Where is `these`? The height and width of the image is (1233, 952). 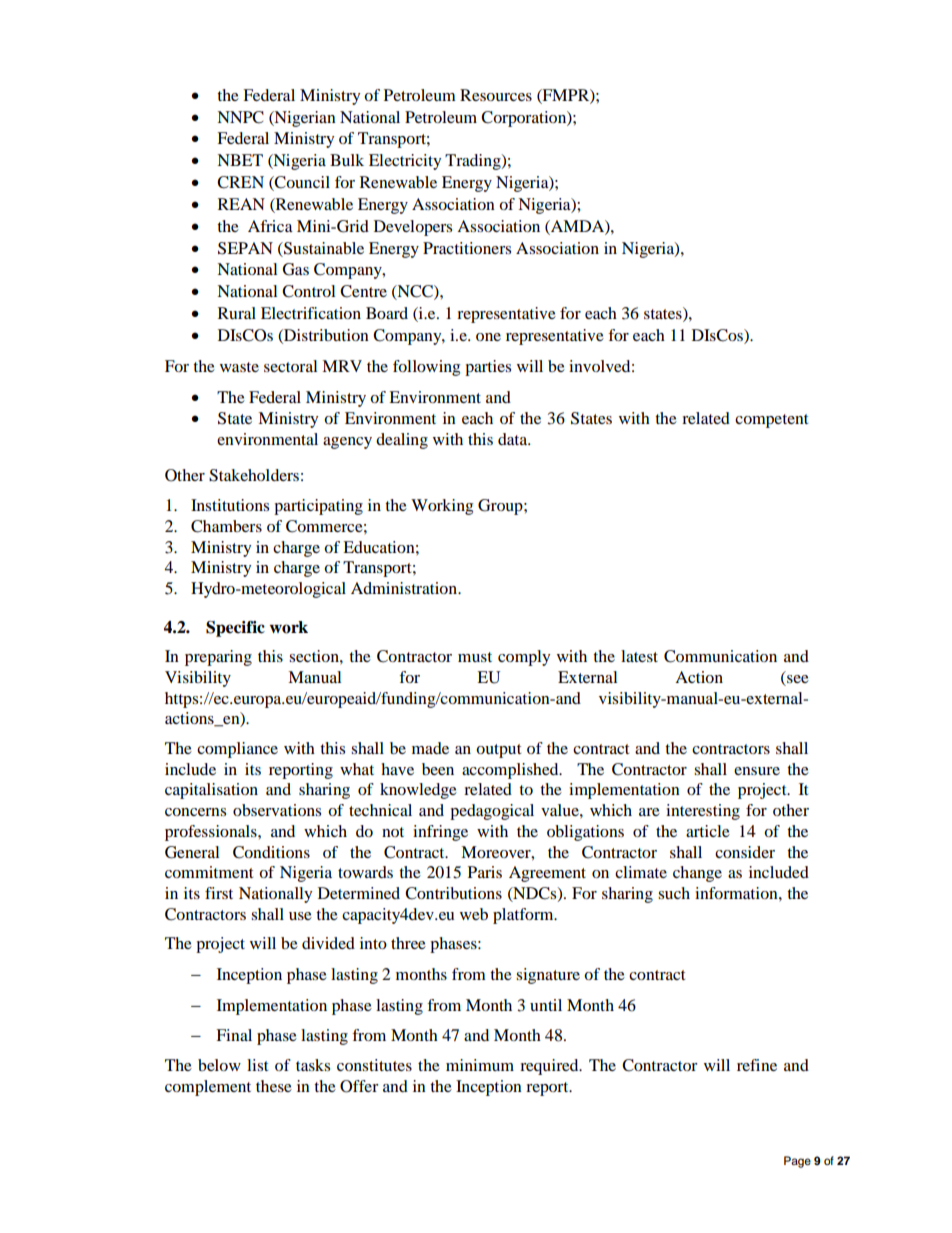 these is located at coordinates (274, 1086).
